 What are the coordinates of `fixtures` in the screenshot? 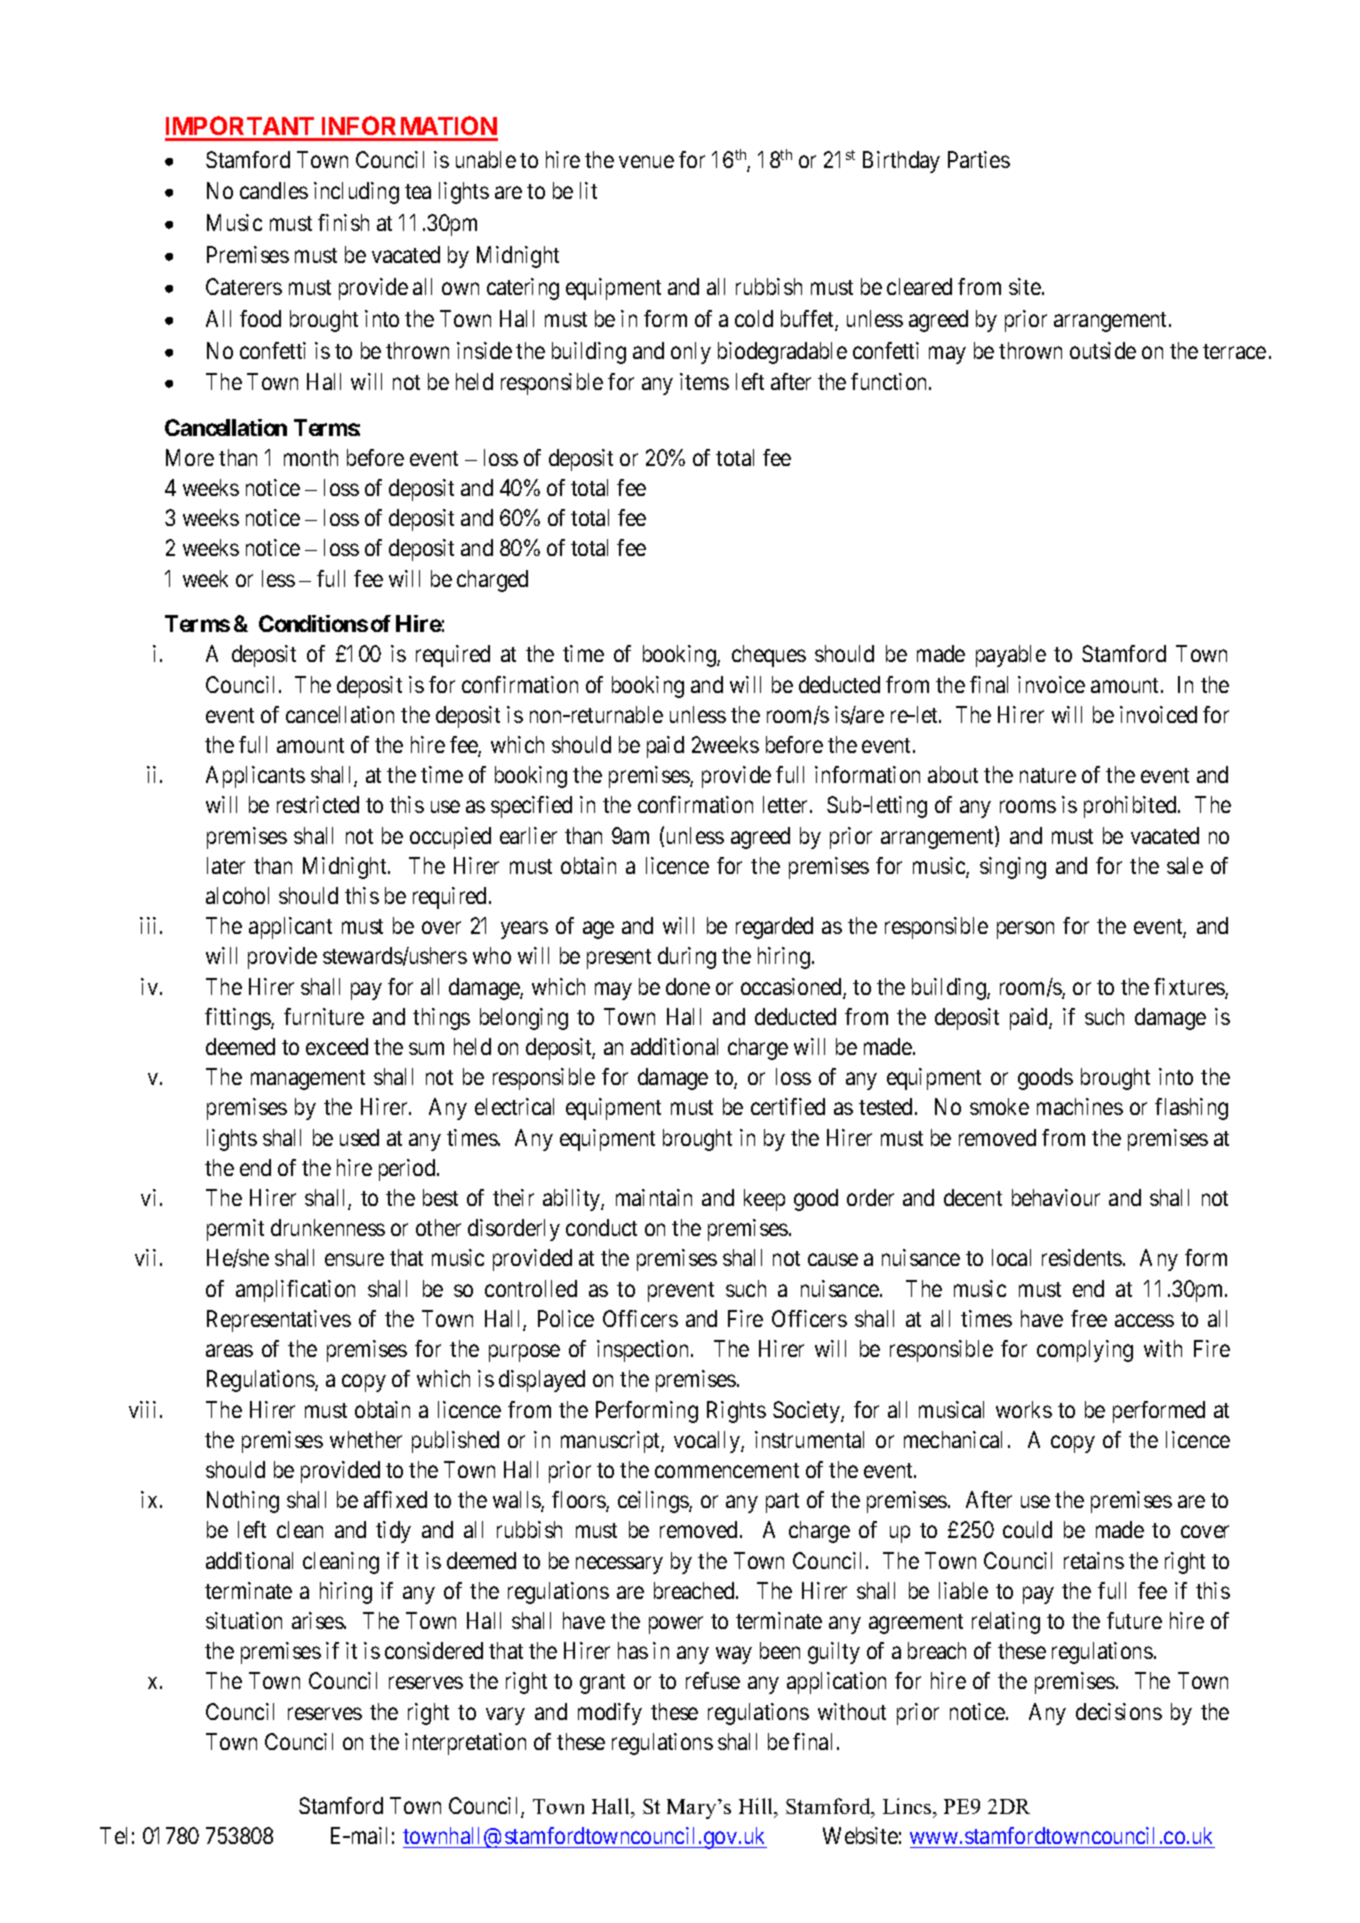 It's located at (1190, 988).
